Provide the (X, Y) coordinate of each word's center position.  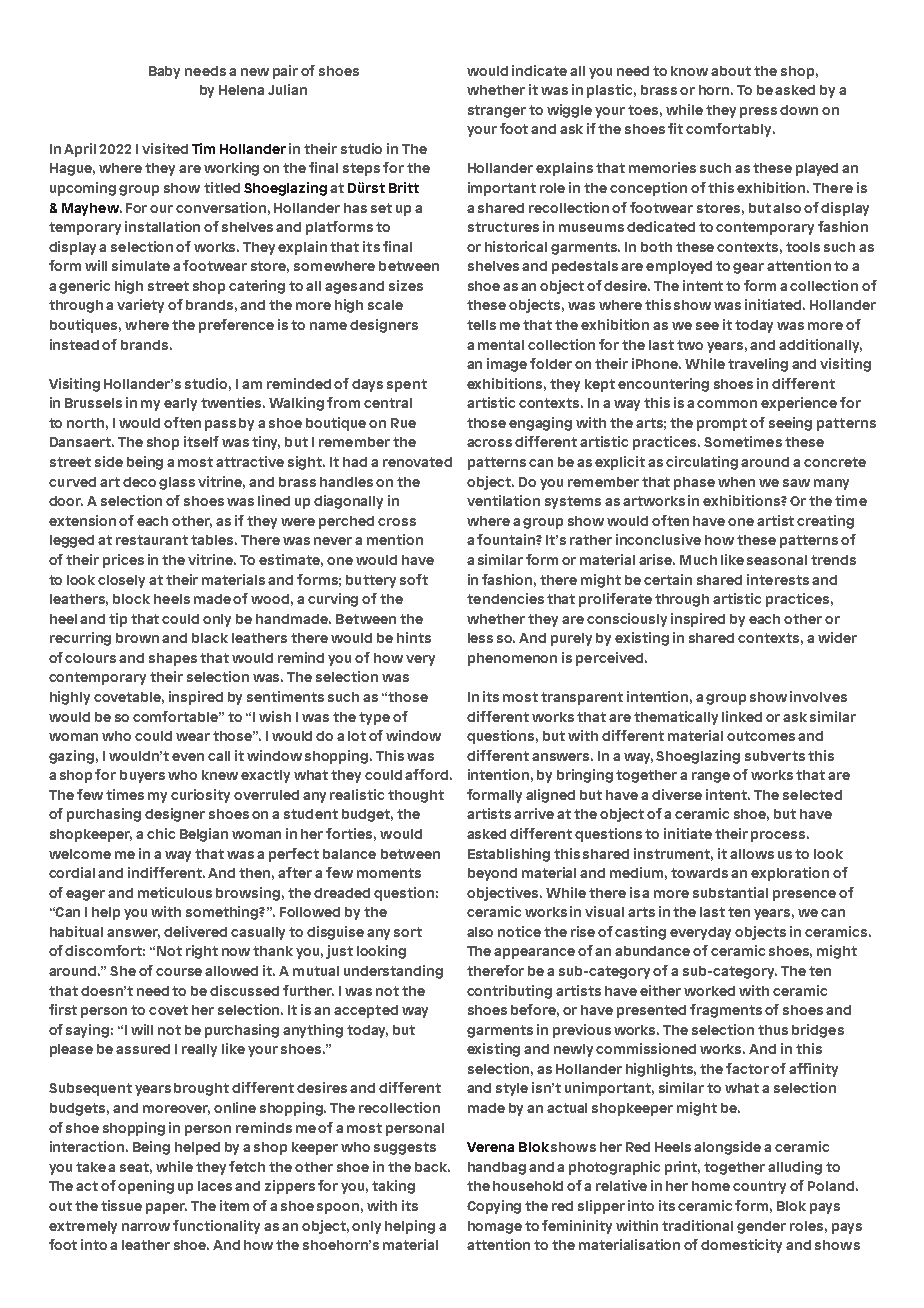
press (758, 112)
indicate (539, 70)
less (480, 638)
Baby (164, 72)
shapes (173, 659)
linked (742, 716)
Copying (494, 1207)
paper (166, 1208)
